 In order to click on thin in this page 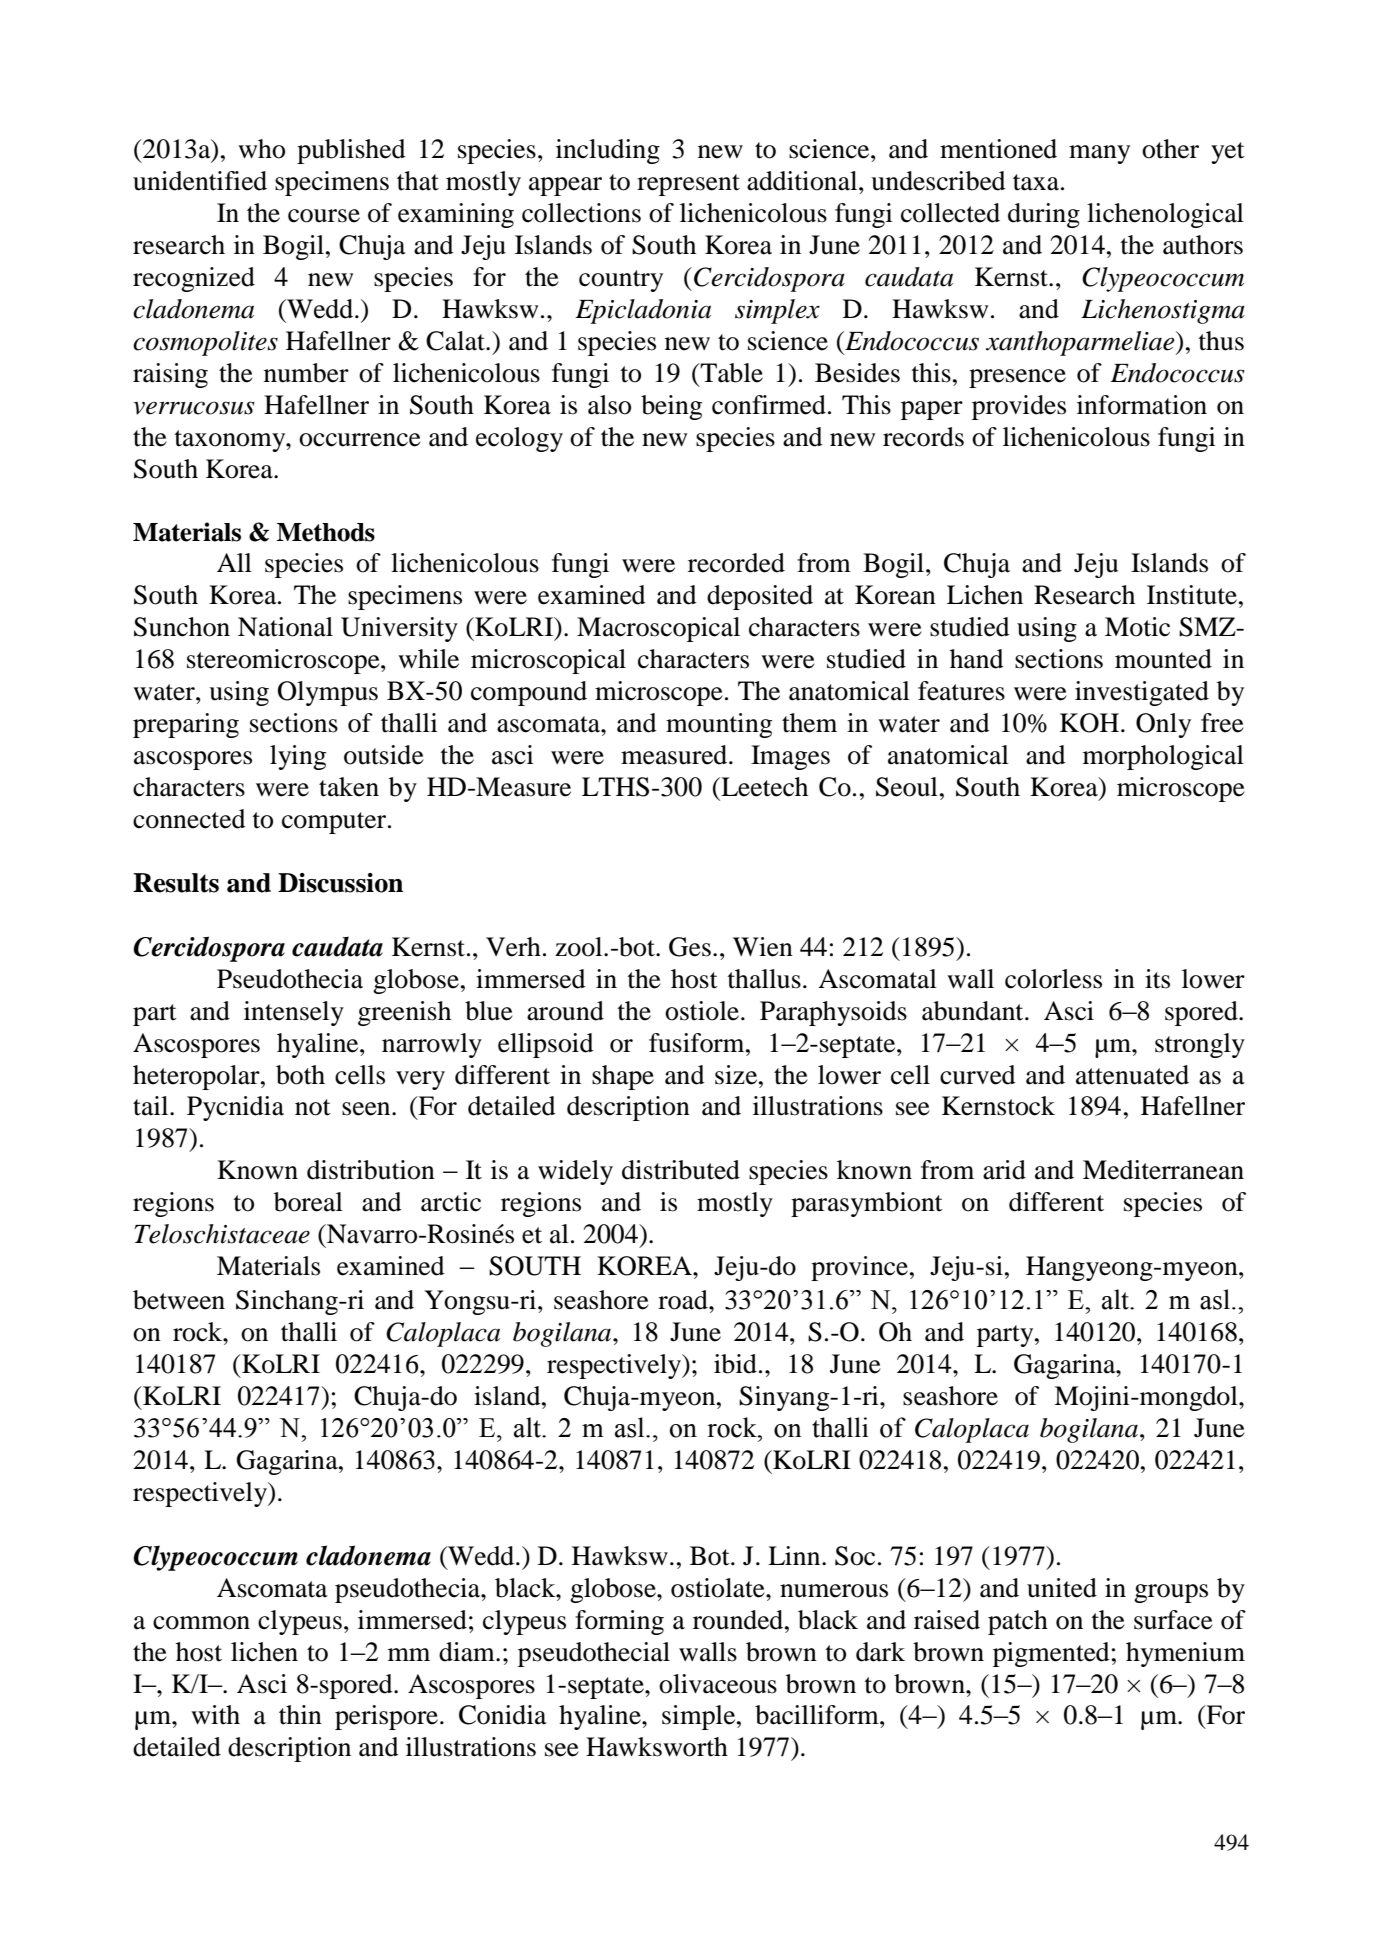, I will do `click(300, 1715)`.
